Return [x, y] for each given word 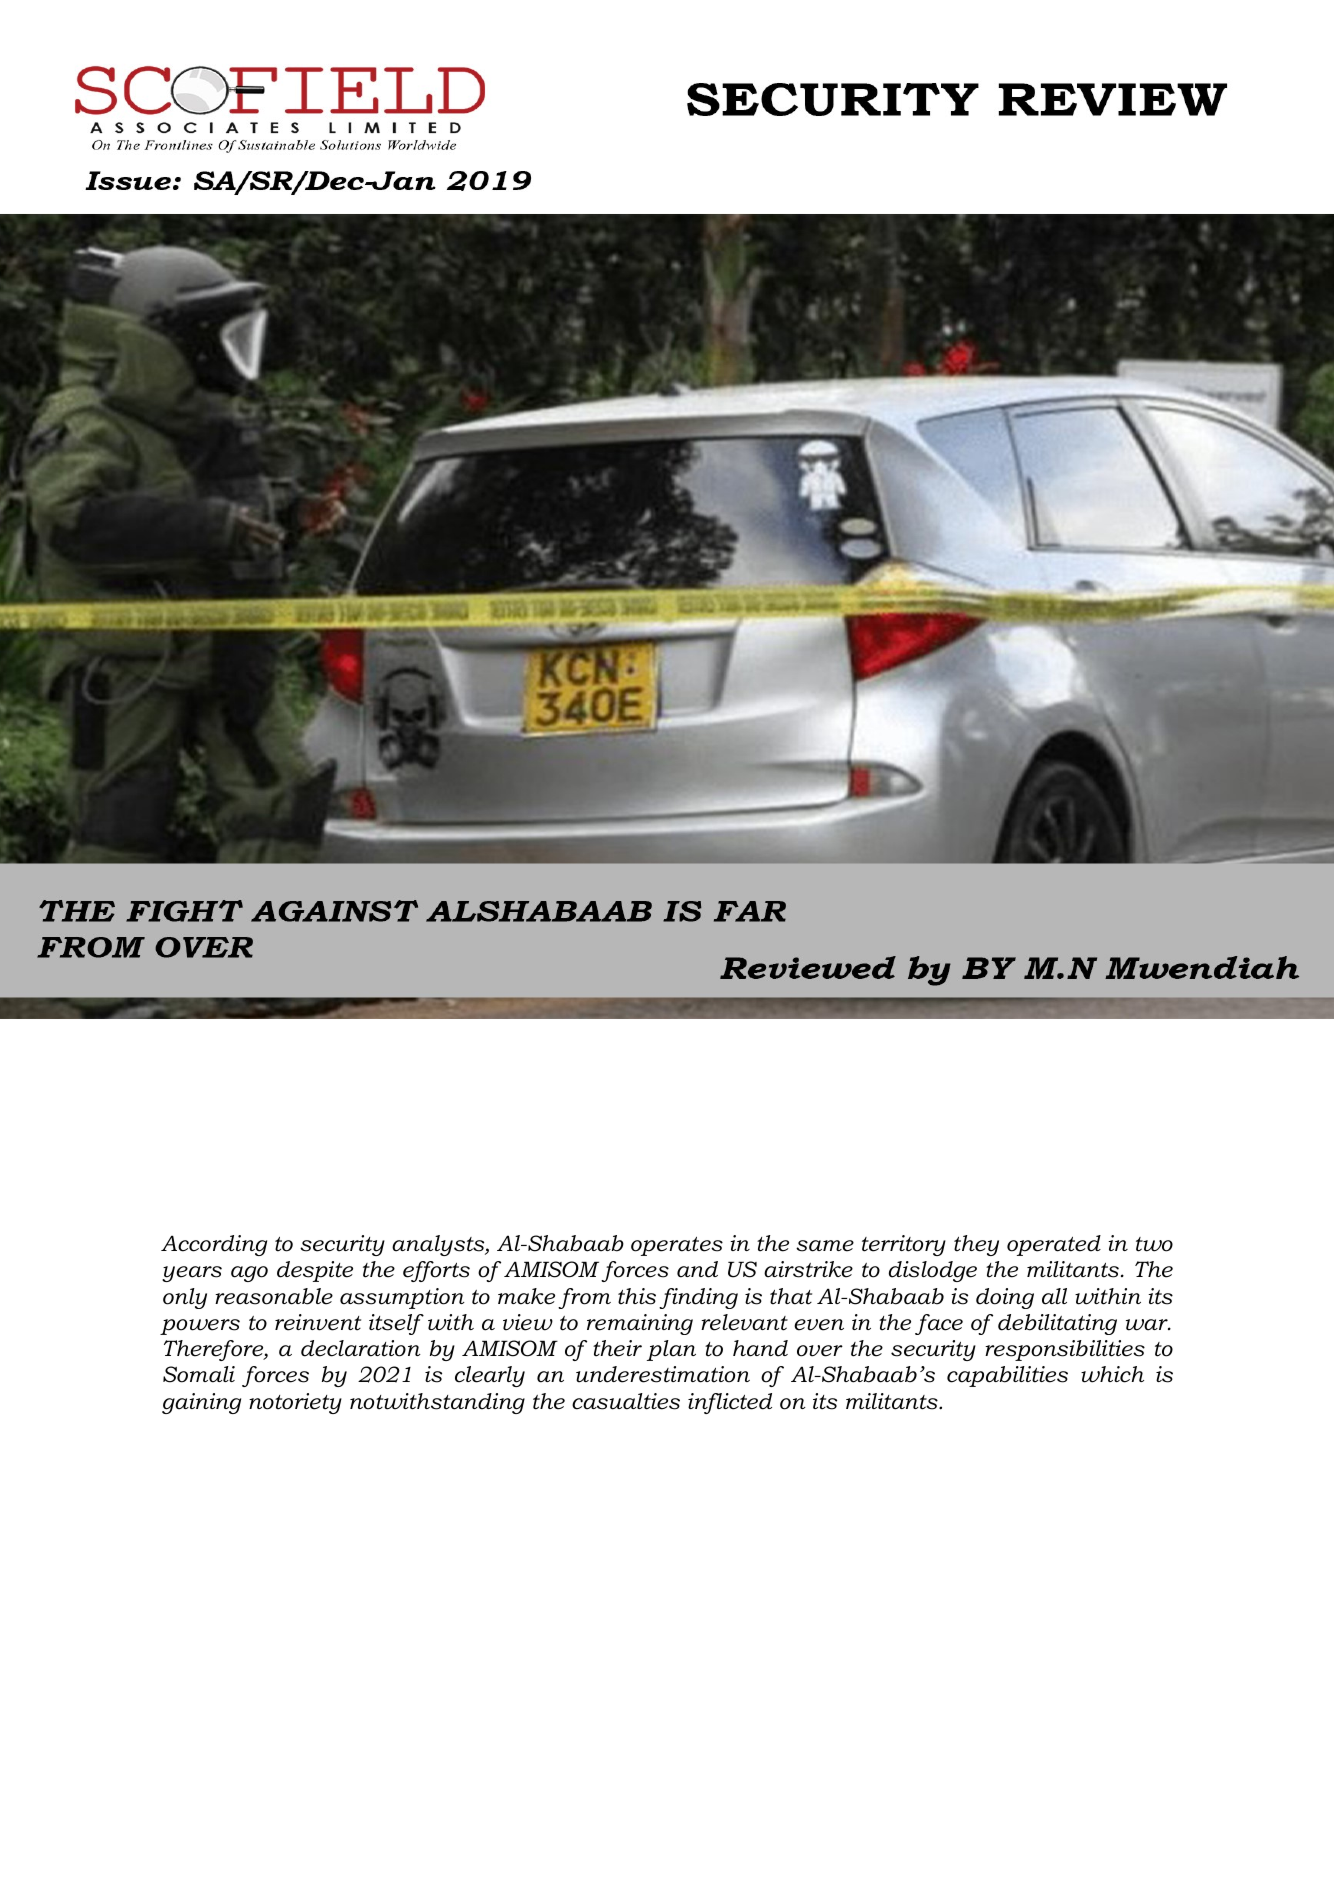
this [637, 1296]
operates [677, 1246]
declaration [361, 1348]
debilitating [1057, 1324]
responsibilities [1065, 1350]
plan [671, 1350]
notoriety [295, 1403]
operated [1054, 1245]
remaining [640, 1324]
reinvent [318, 1322]
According [214, 1245]
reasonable [274, 1296]
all [1054, 1296]
